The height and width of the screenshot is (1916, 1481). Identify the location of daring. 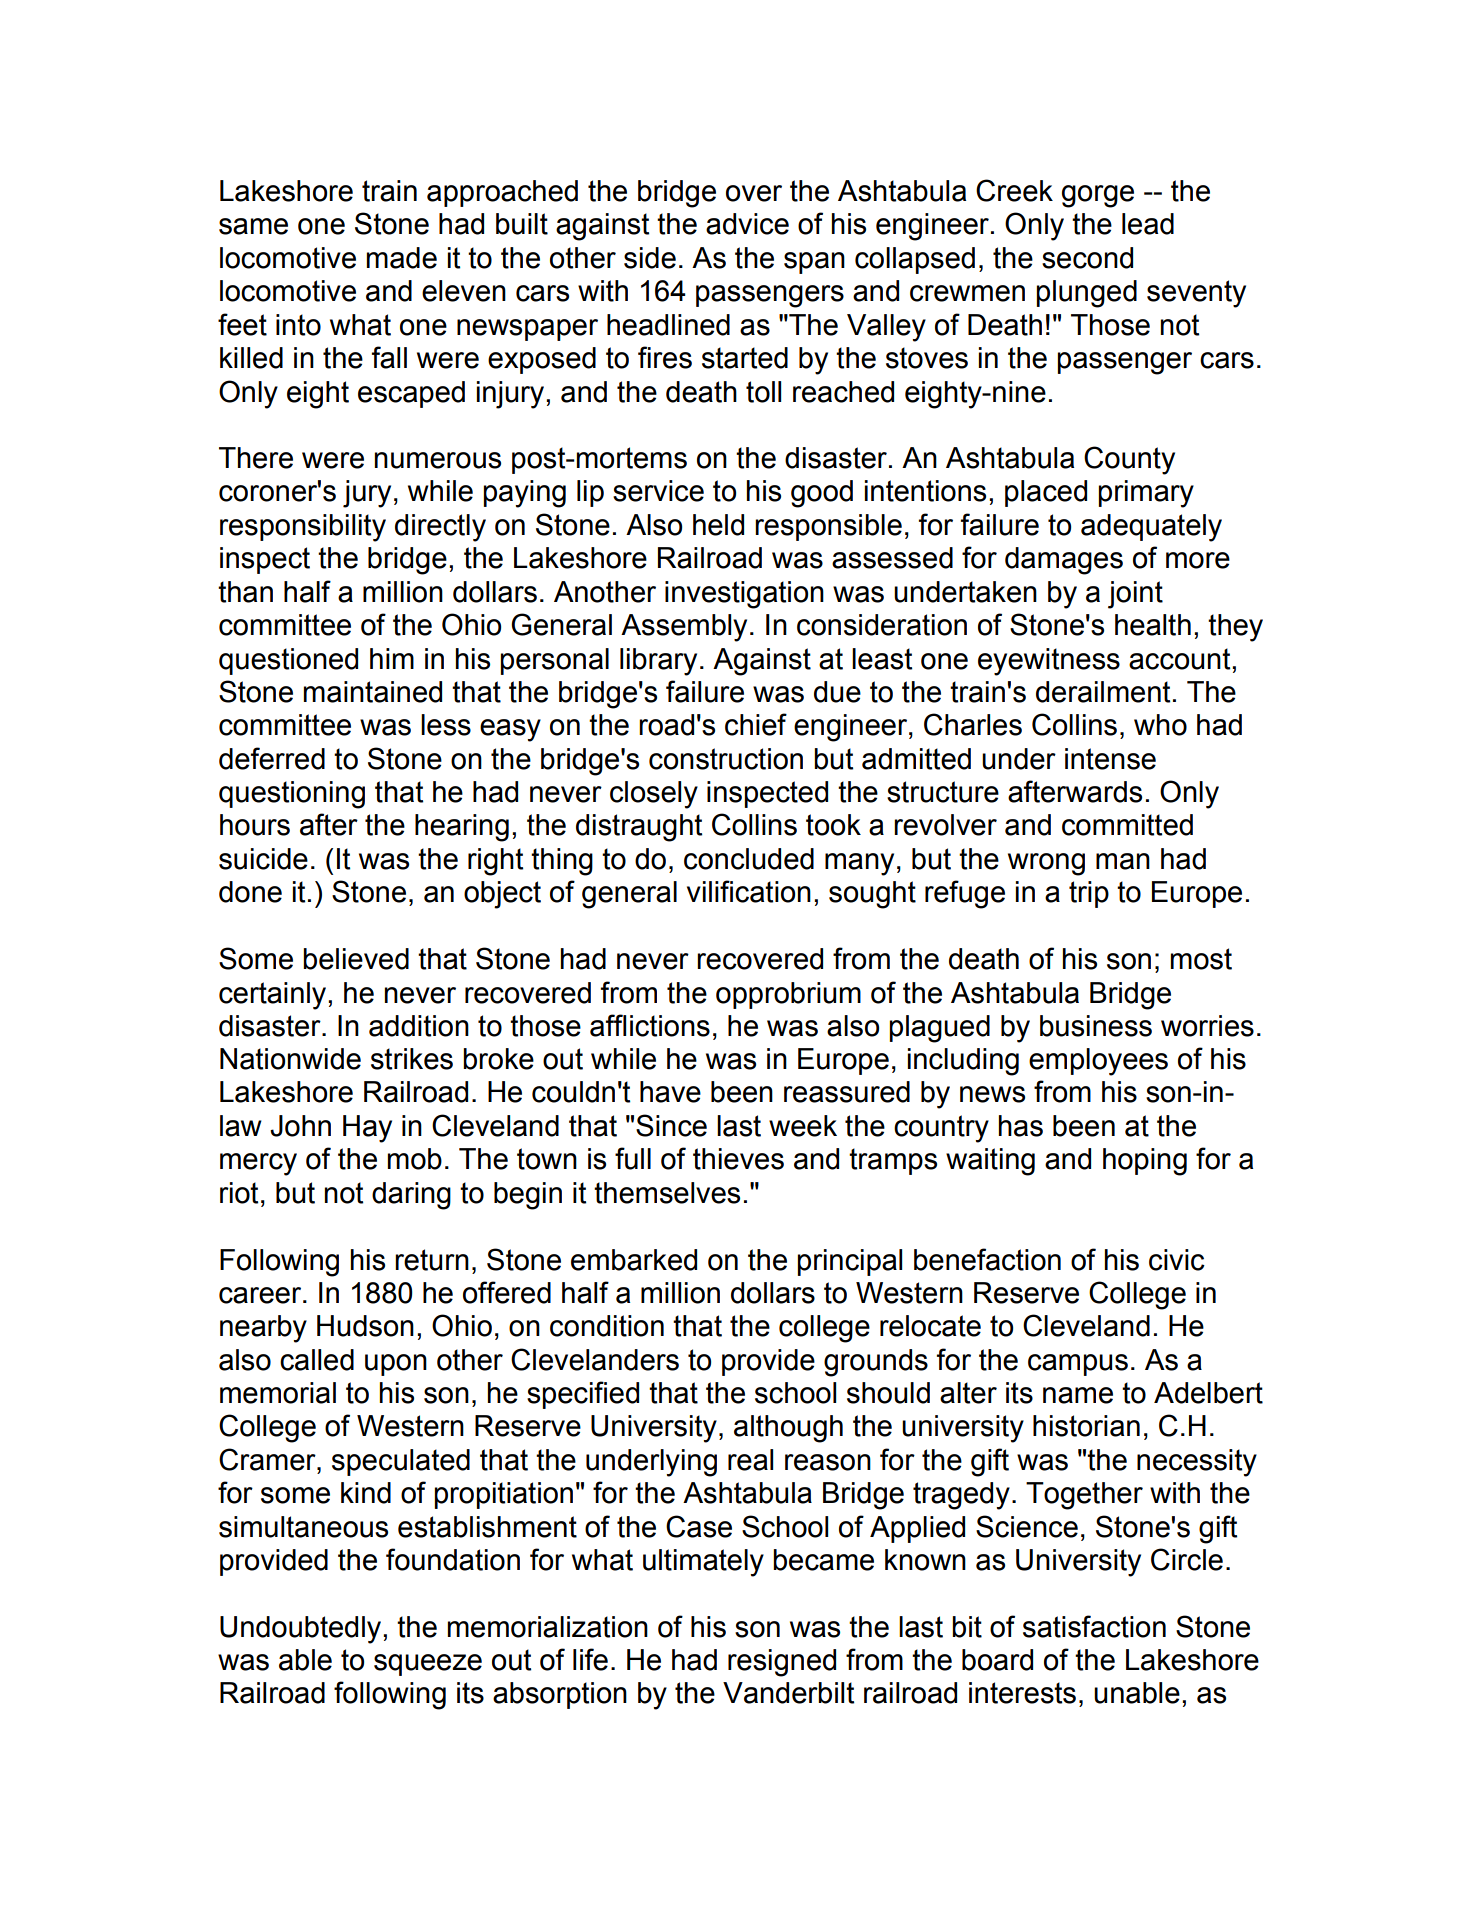
(411, 1196).
